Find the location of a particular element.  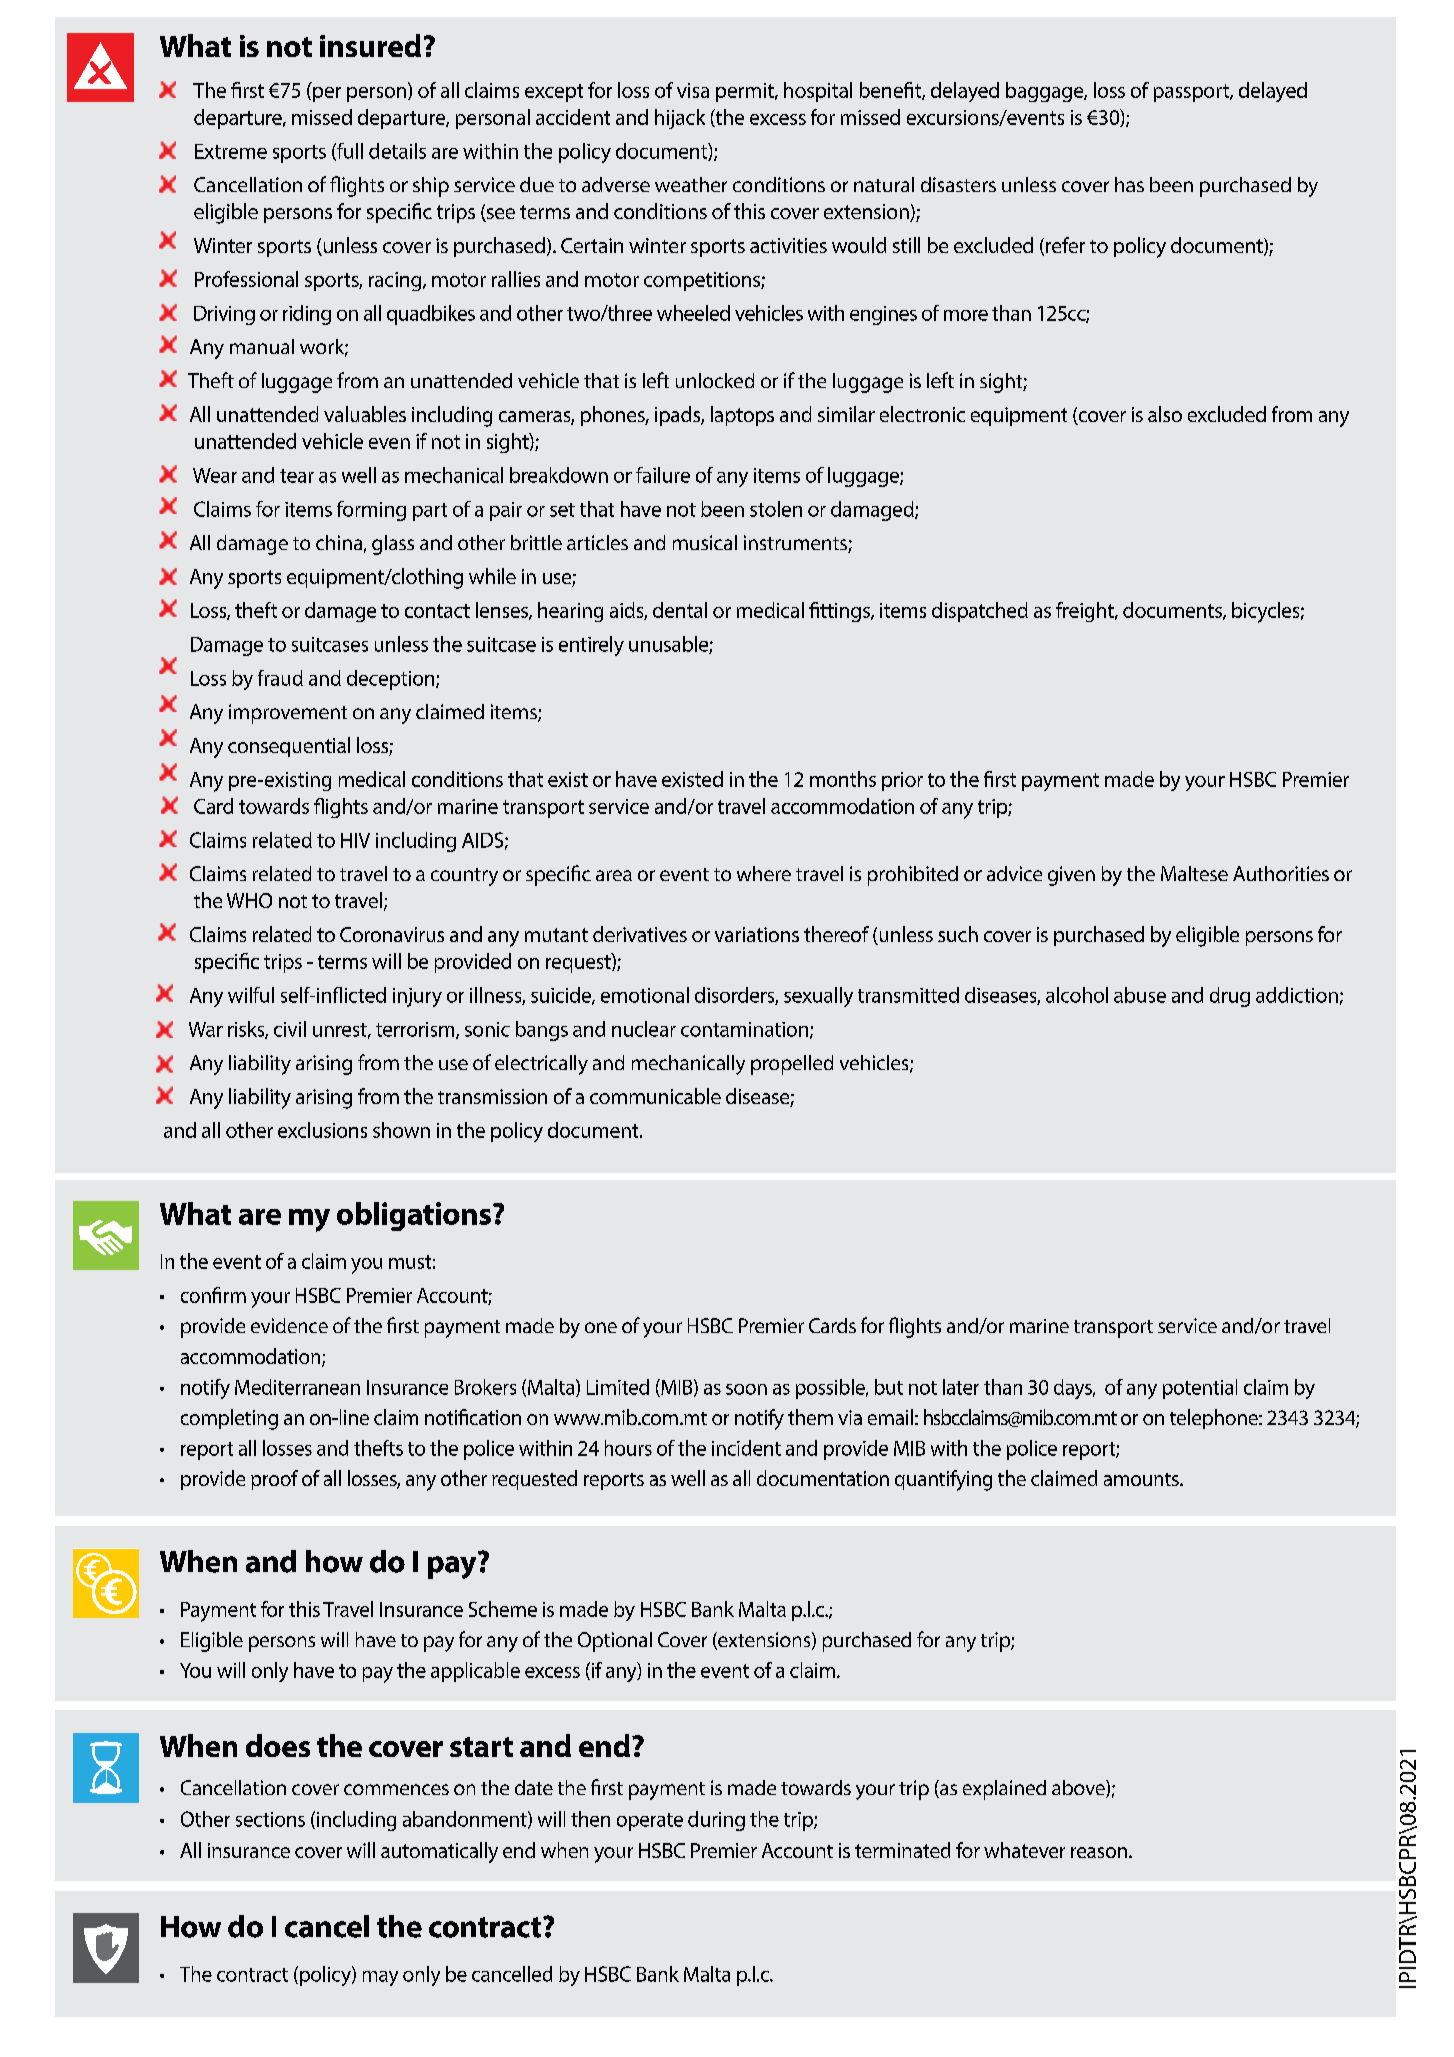

refer is located at coordinates (1065, 245).
